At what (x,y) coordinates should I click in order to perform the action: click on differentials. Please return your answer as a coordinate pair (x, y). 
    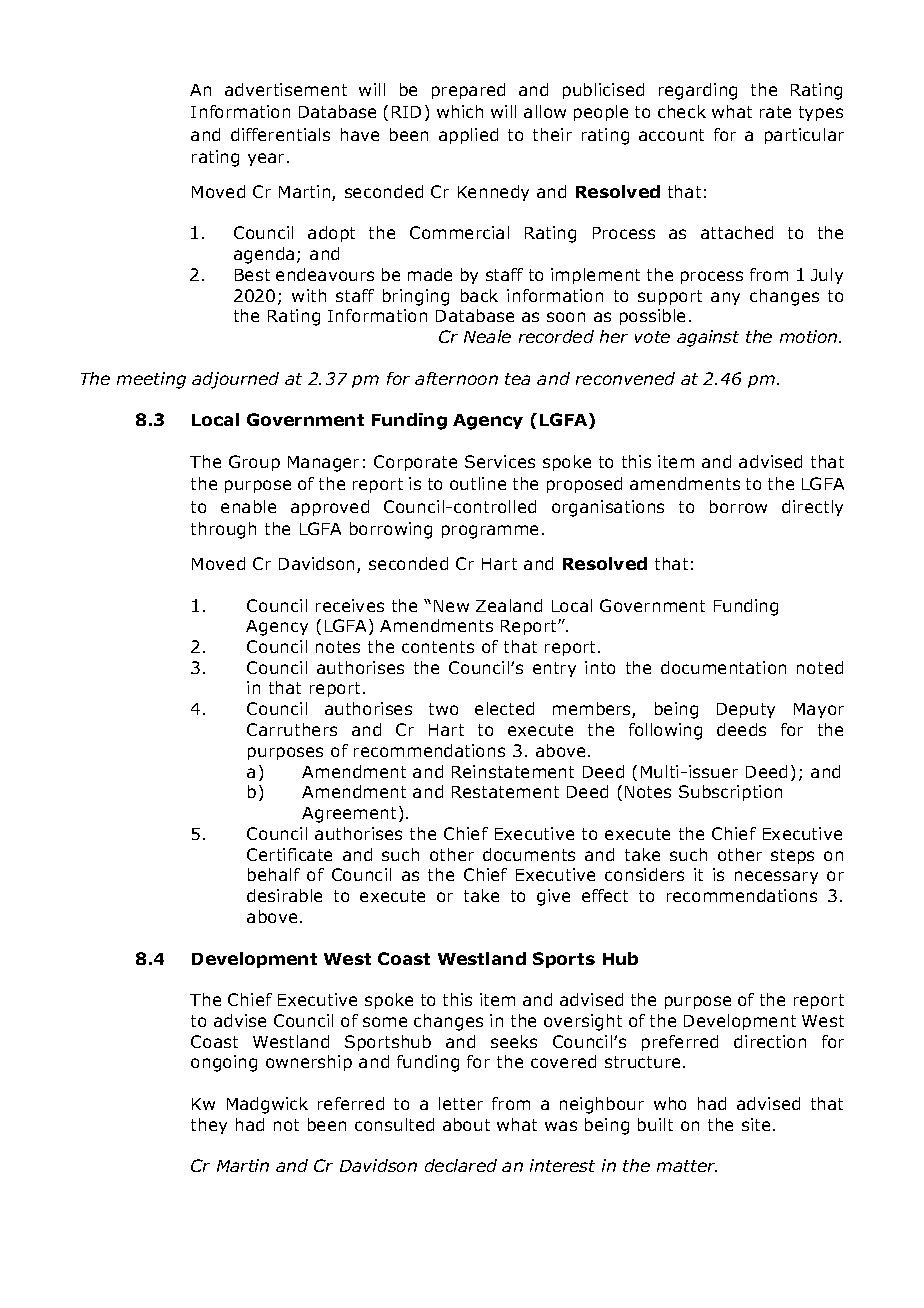
    Looking at the image, I should click on (280, 134).
